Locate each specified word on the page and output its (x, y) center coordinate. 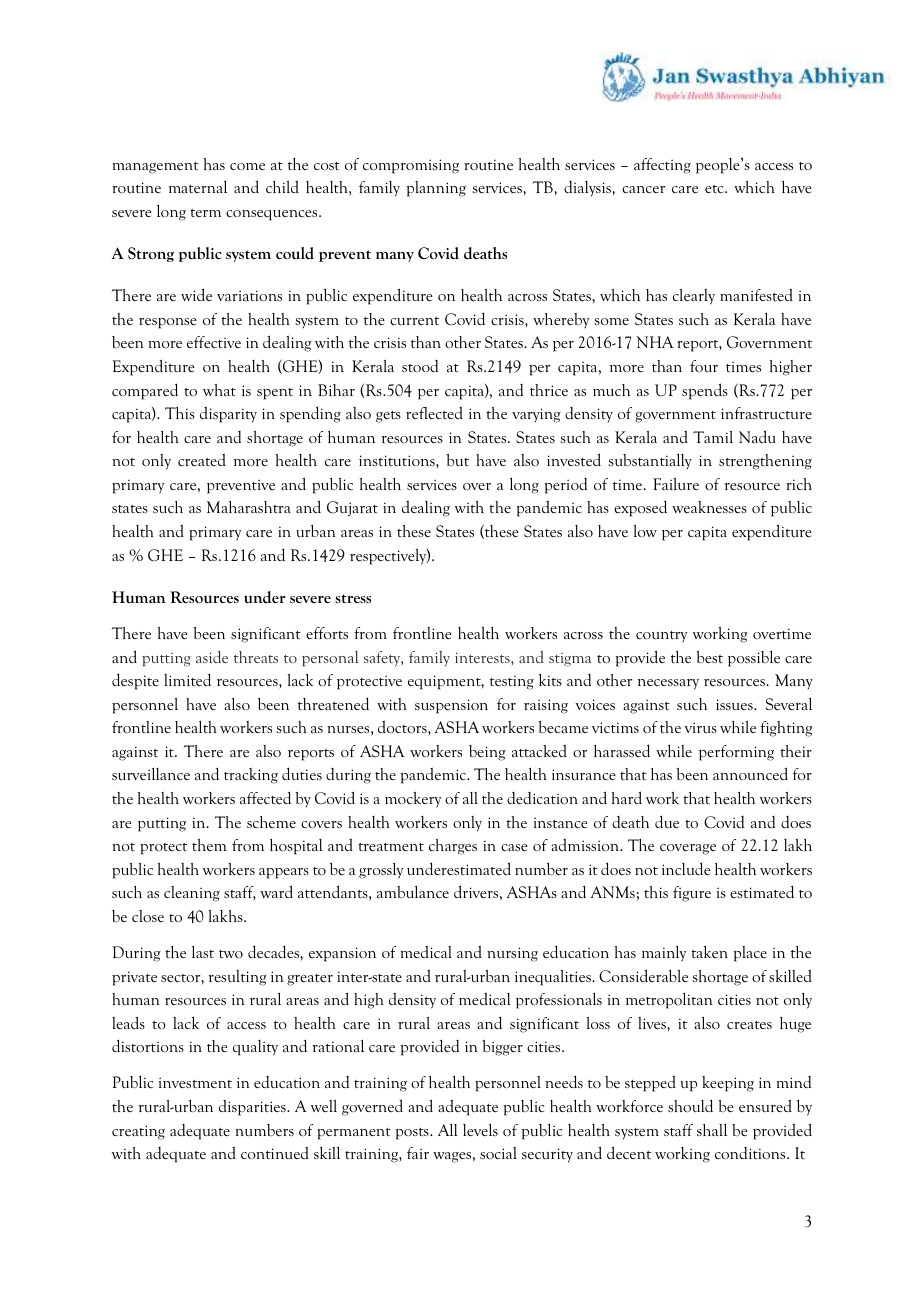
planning (436, 189)
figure (692, 894)
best (709, 657)
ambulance (413, 892)
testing (512, 682)
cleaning (192, 894)
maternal (198, 187)
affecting (662, 166)
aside (212, 657)
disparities (253, 1107)
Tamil (713, 437)
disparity (228, 414)
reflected (434, 412)
